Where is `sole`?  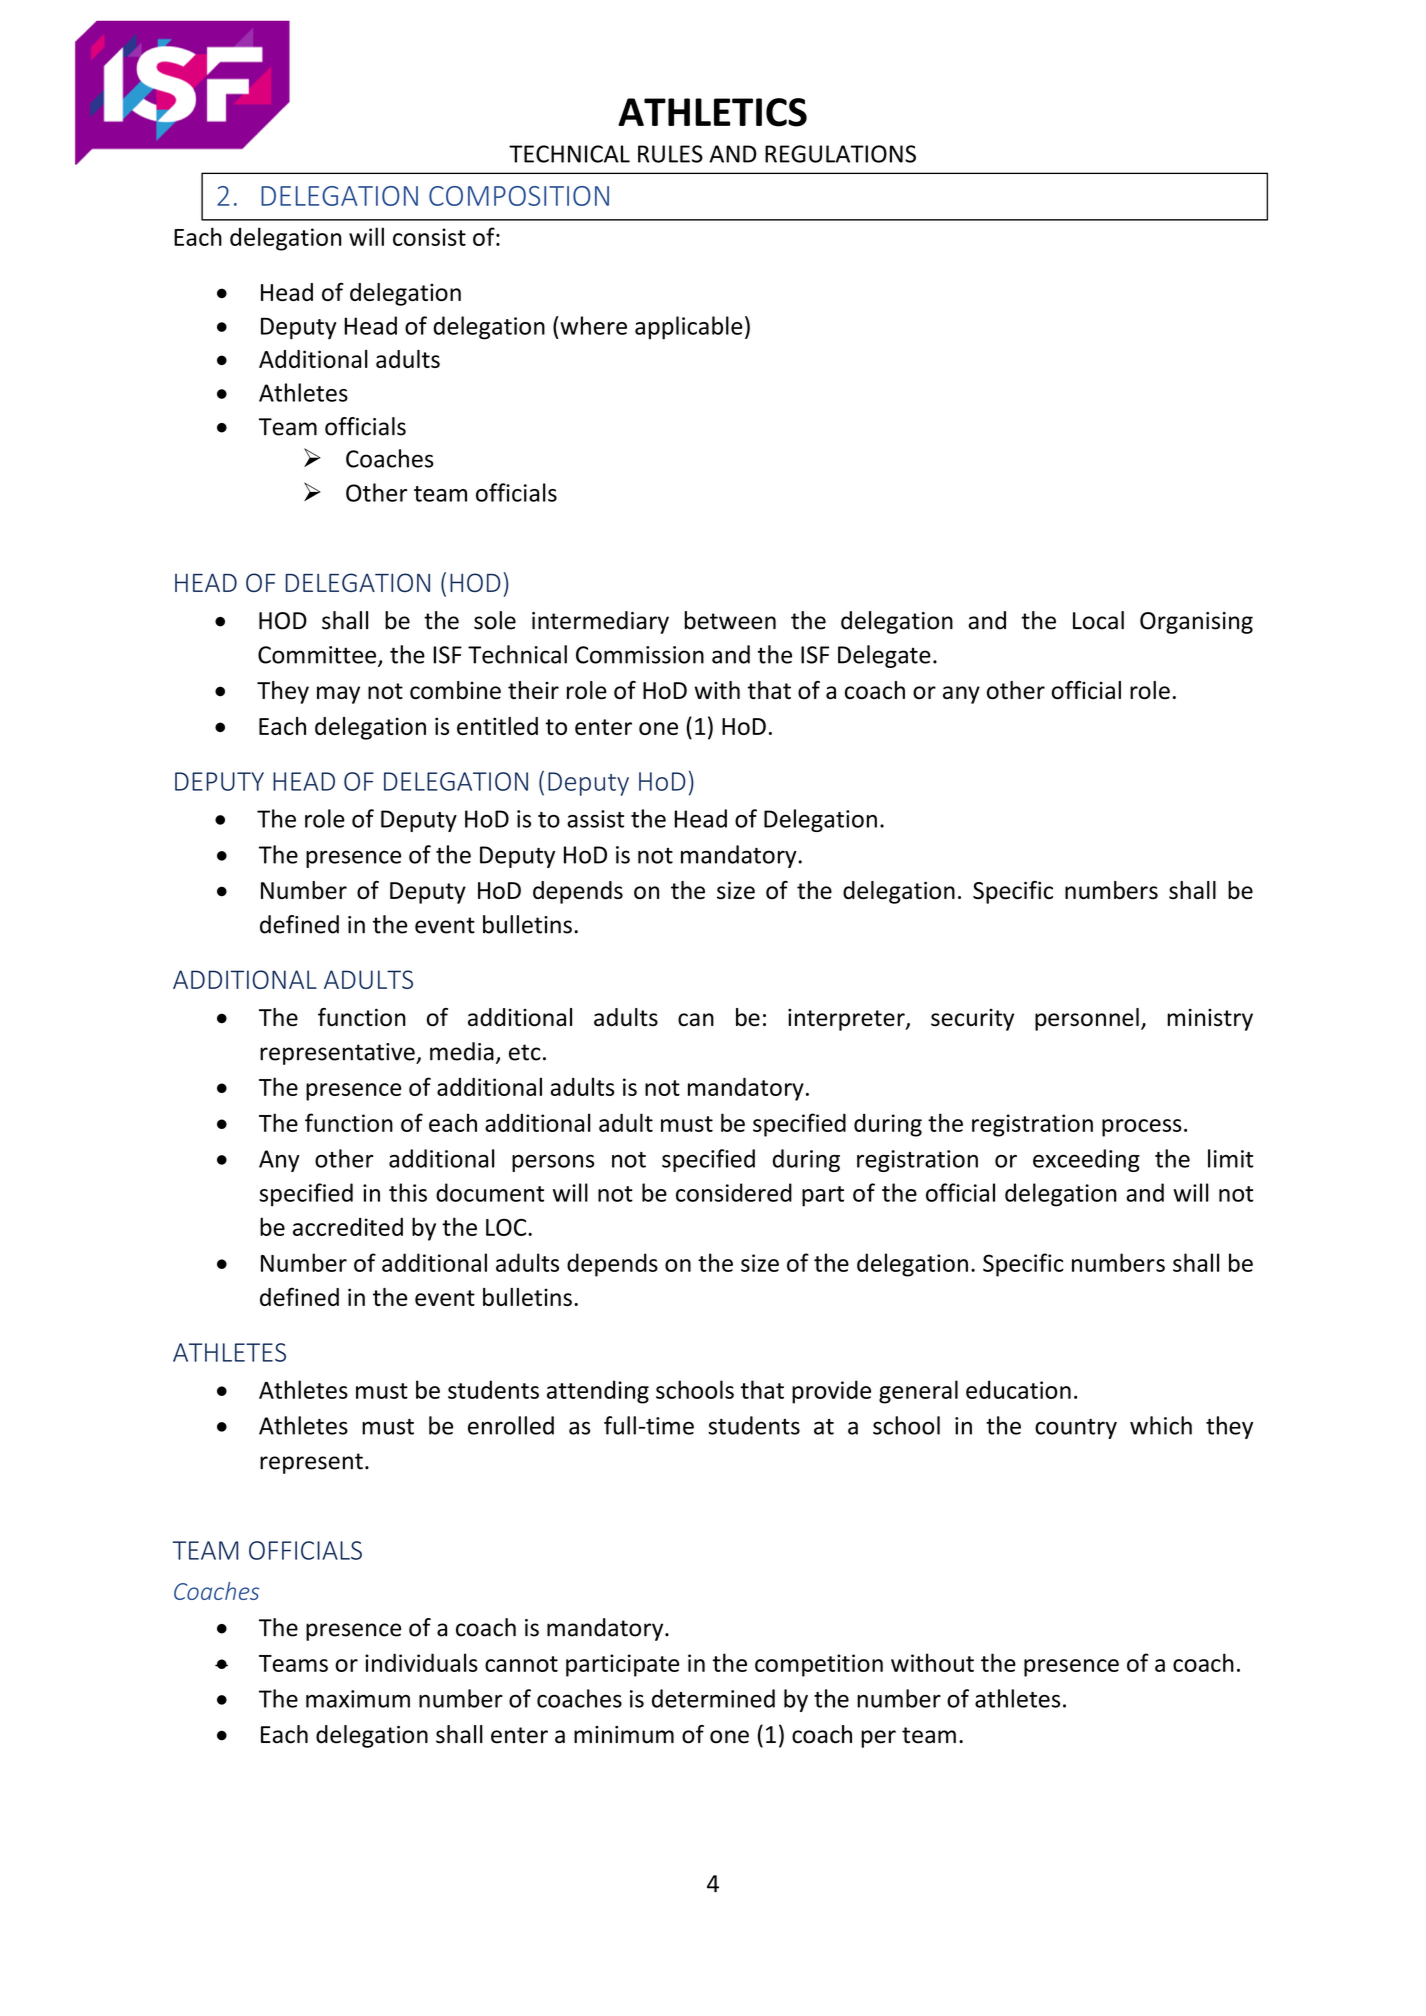
sole is located at coordinates (495, 620).
